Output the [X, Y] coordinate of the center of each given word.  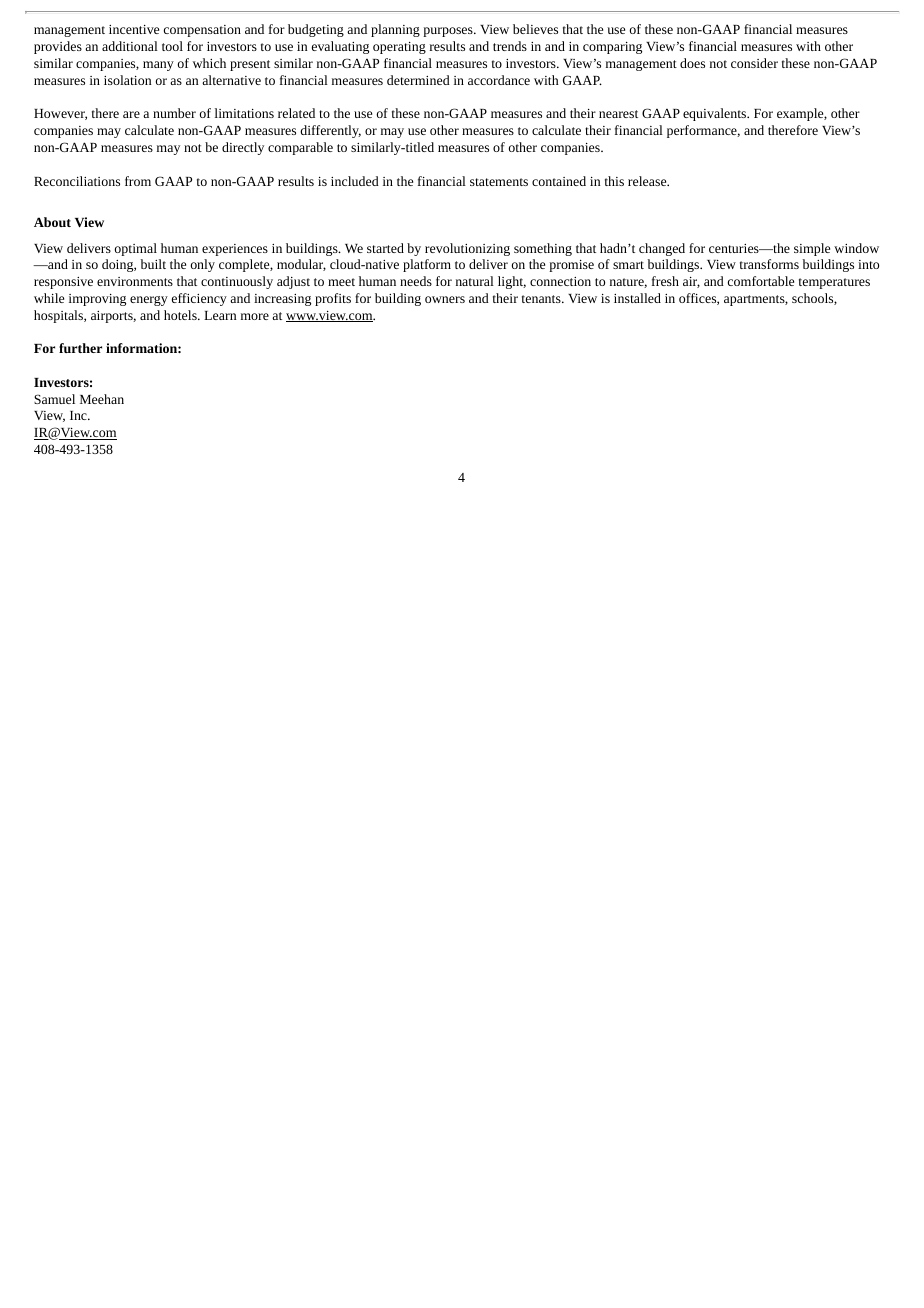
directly [243, 148]
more [255, 316]
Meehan [102, 399]
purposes [449, 32]
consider [754, 63]
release [648, 181]
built [153, 264]
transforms [769, 264]
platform [427, 265]
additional [130, 46]
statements [499, 182]
